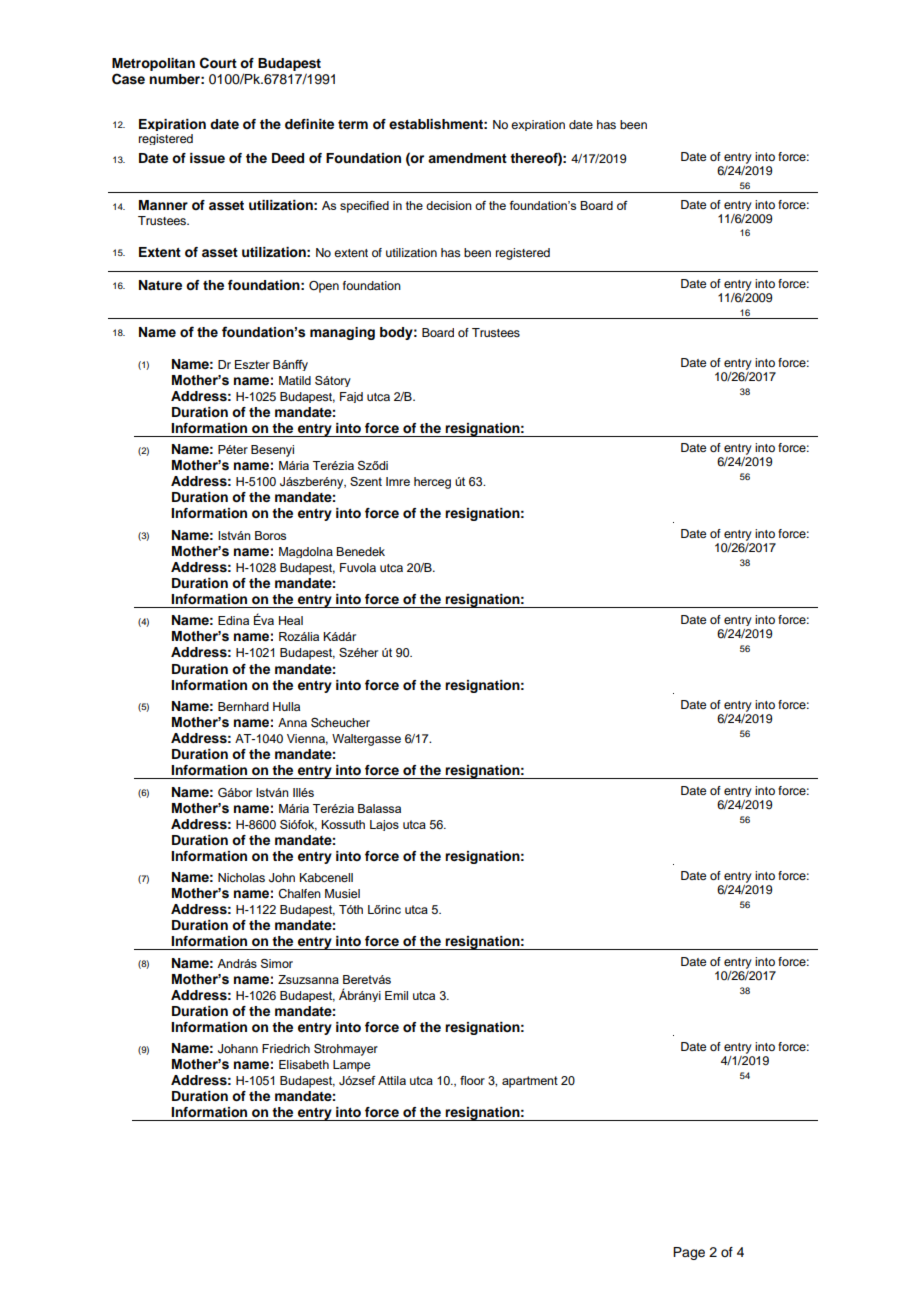 The width and height of the document is (924, 1307). What do you see at coordinates (243, 706) in the document?
I see `Bernhard` at bounding box center [243, 706].
